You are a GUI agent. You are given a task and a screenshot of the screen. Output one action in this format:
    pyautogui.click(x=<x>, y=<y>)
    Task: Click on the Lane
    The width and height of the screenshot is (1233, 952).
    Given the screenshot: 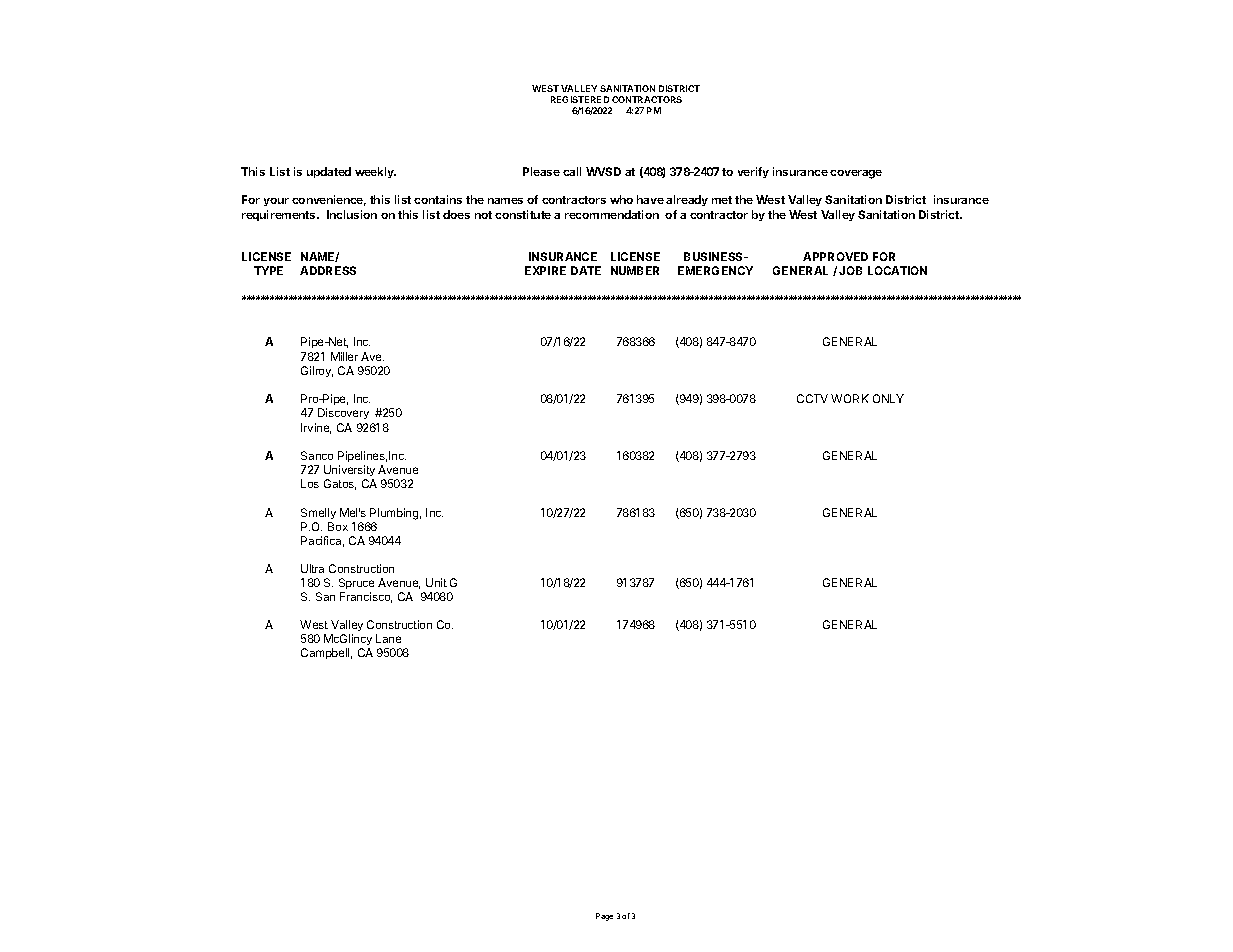 What is the action you would take?
    pyautogui.click(x=388, y=638)
